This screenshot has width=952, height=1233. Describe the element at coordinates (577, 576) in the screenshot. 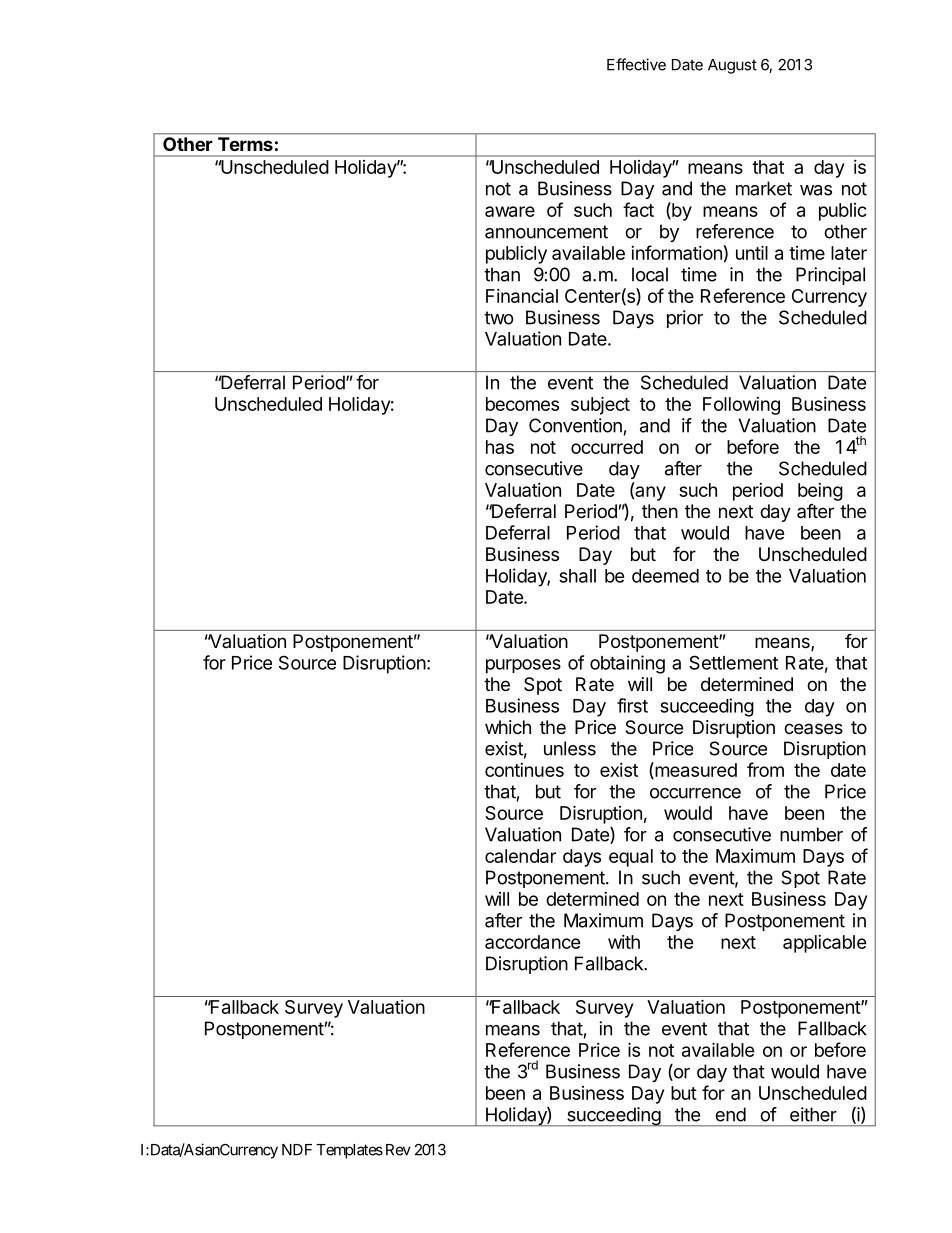

I see `shall` at that location.
